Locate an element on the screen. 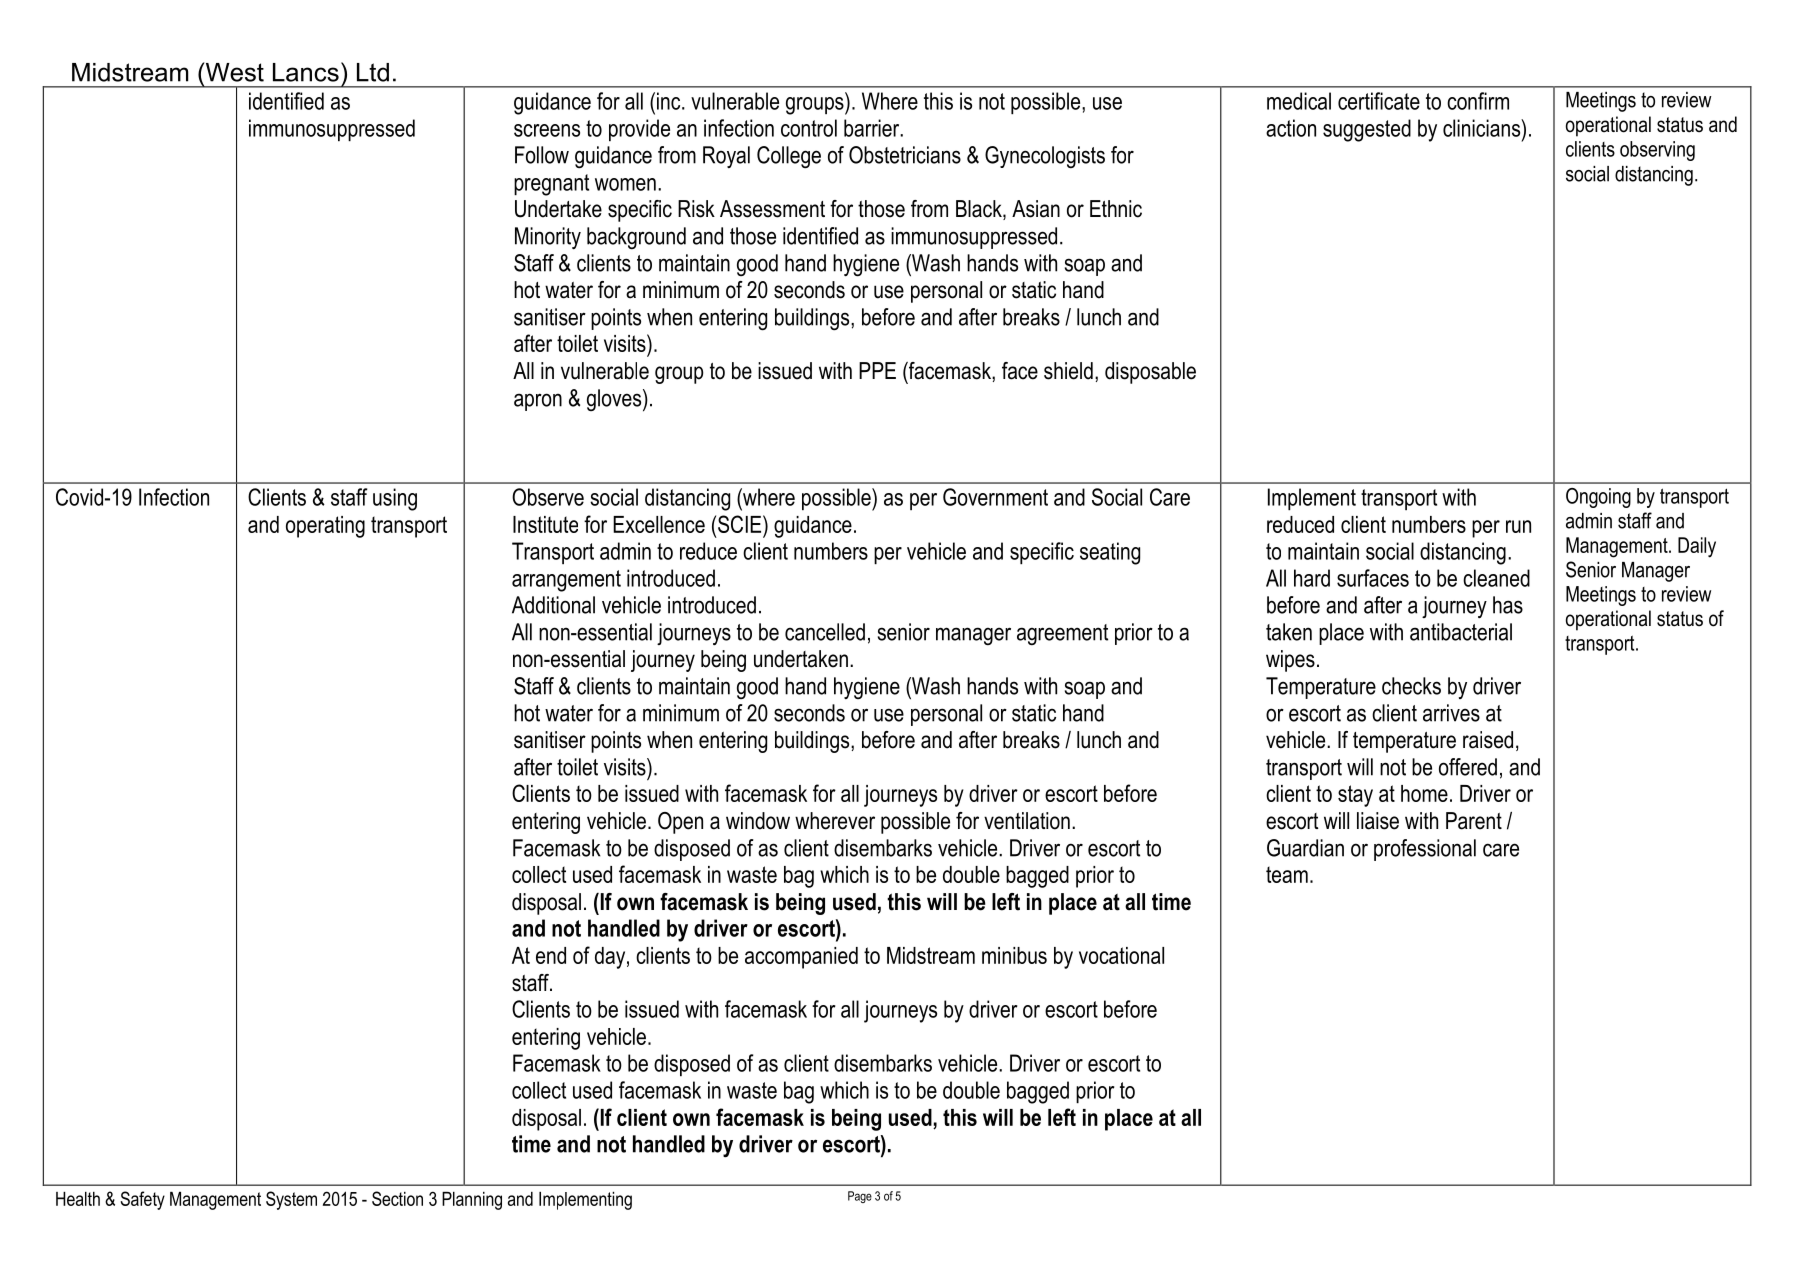 The width and height of the screenshot is (1798, 1271). System is located at coordinates (291, 1200).
